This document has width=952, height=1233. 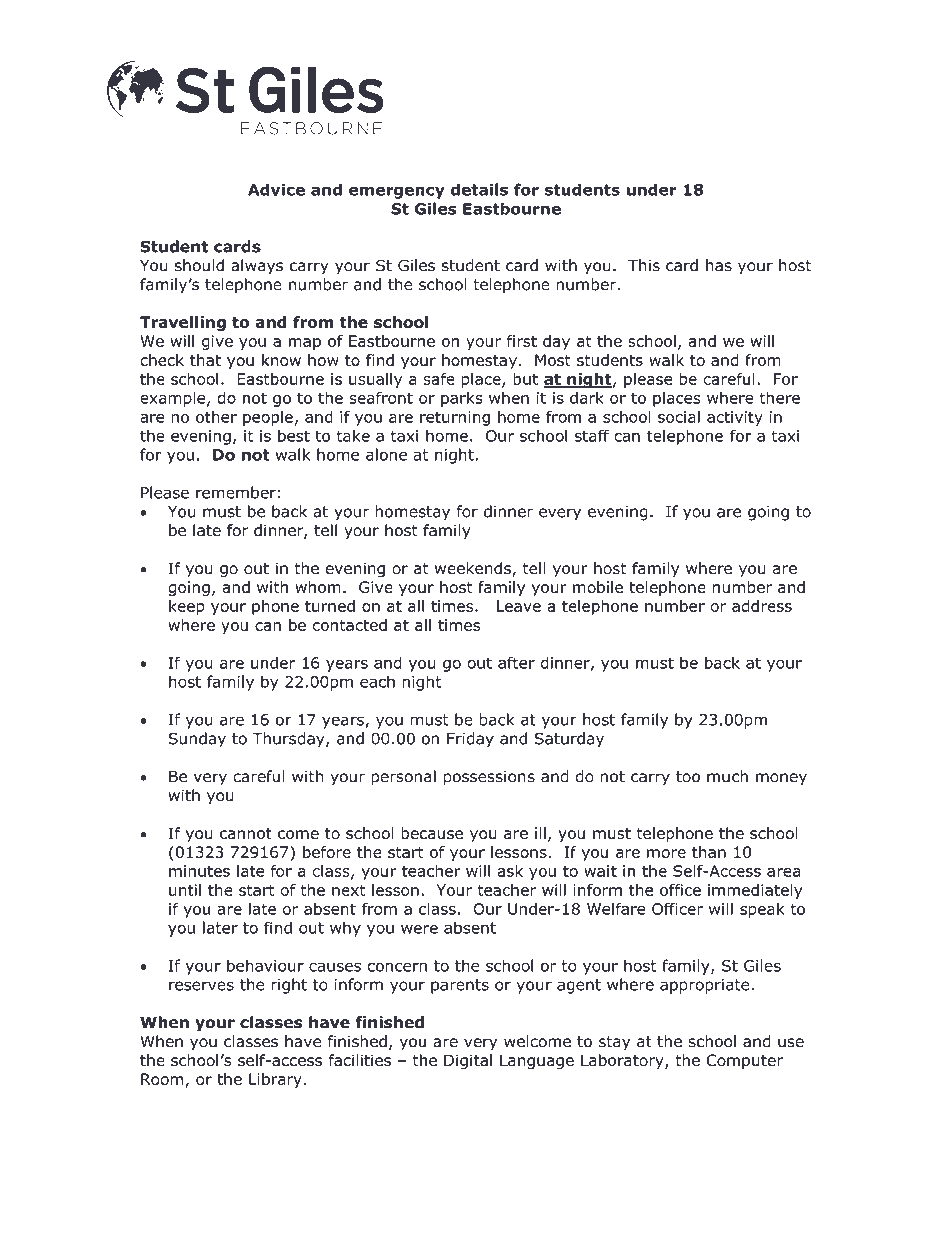 I want to click on activity, so click(x=735, y=418).
